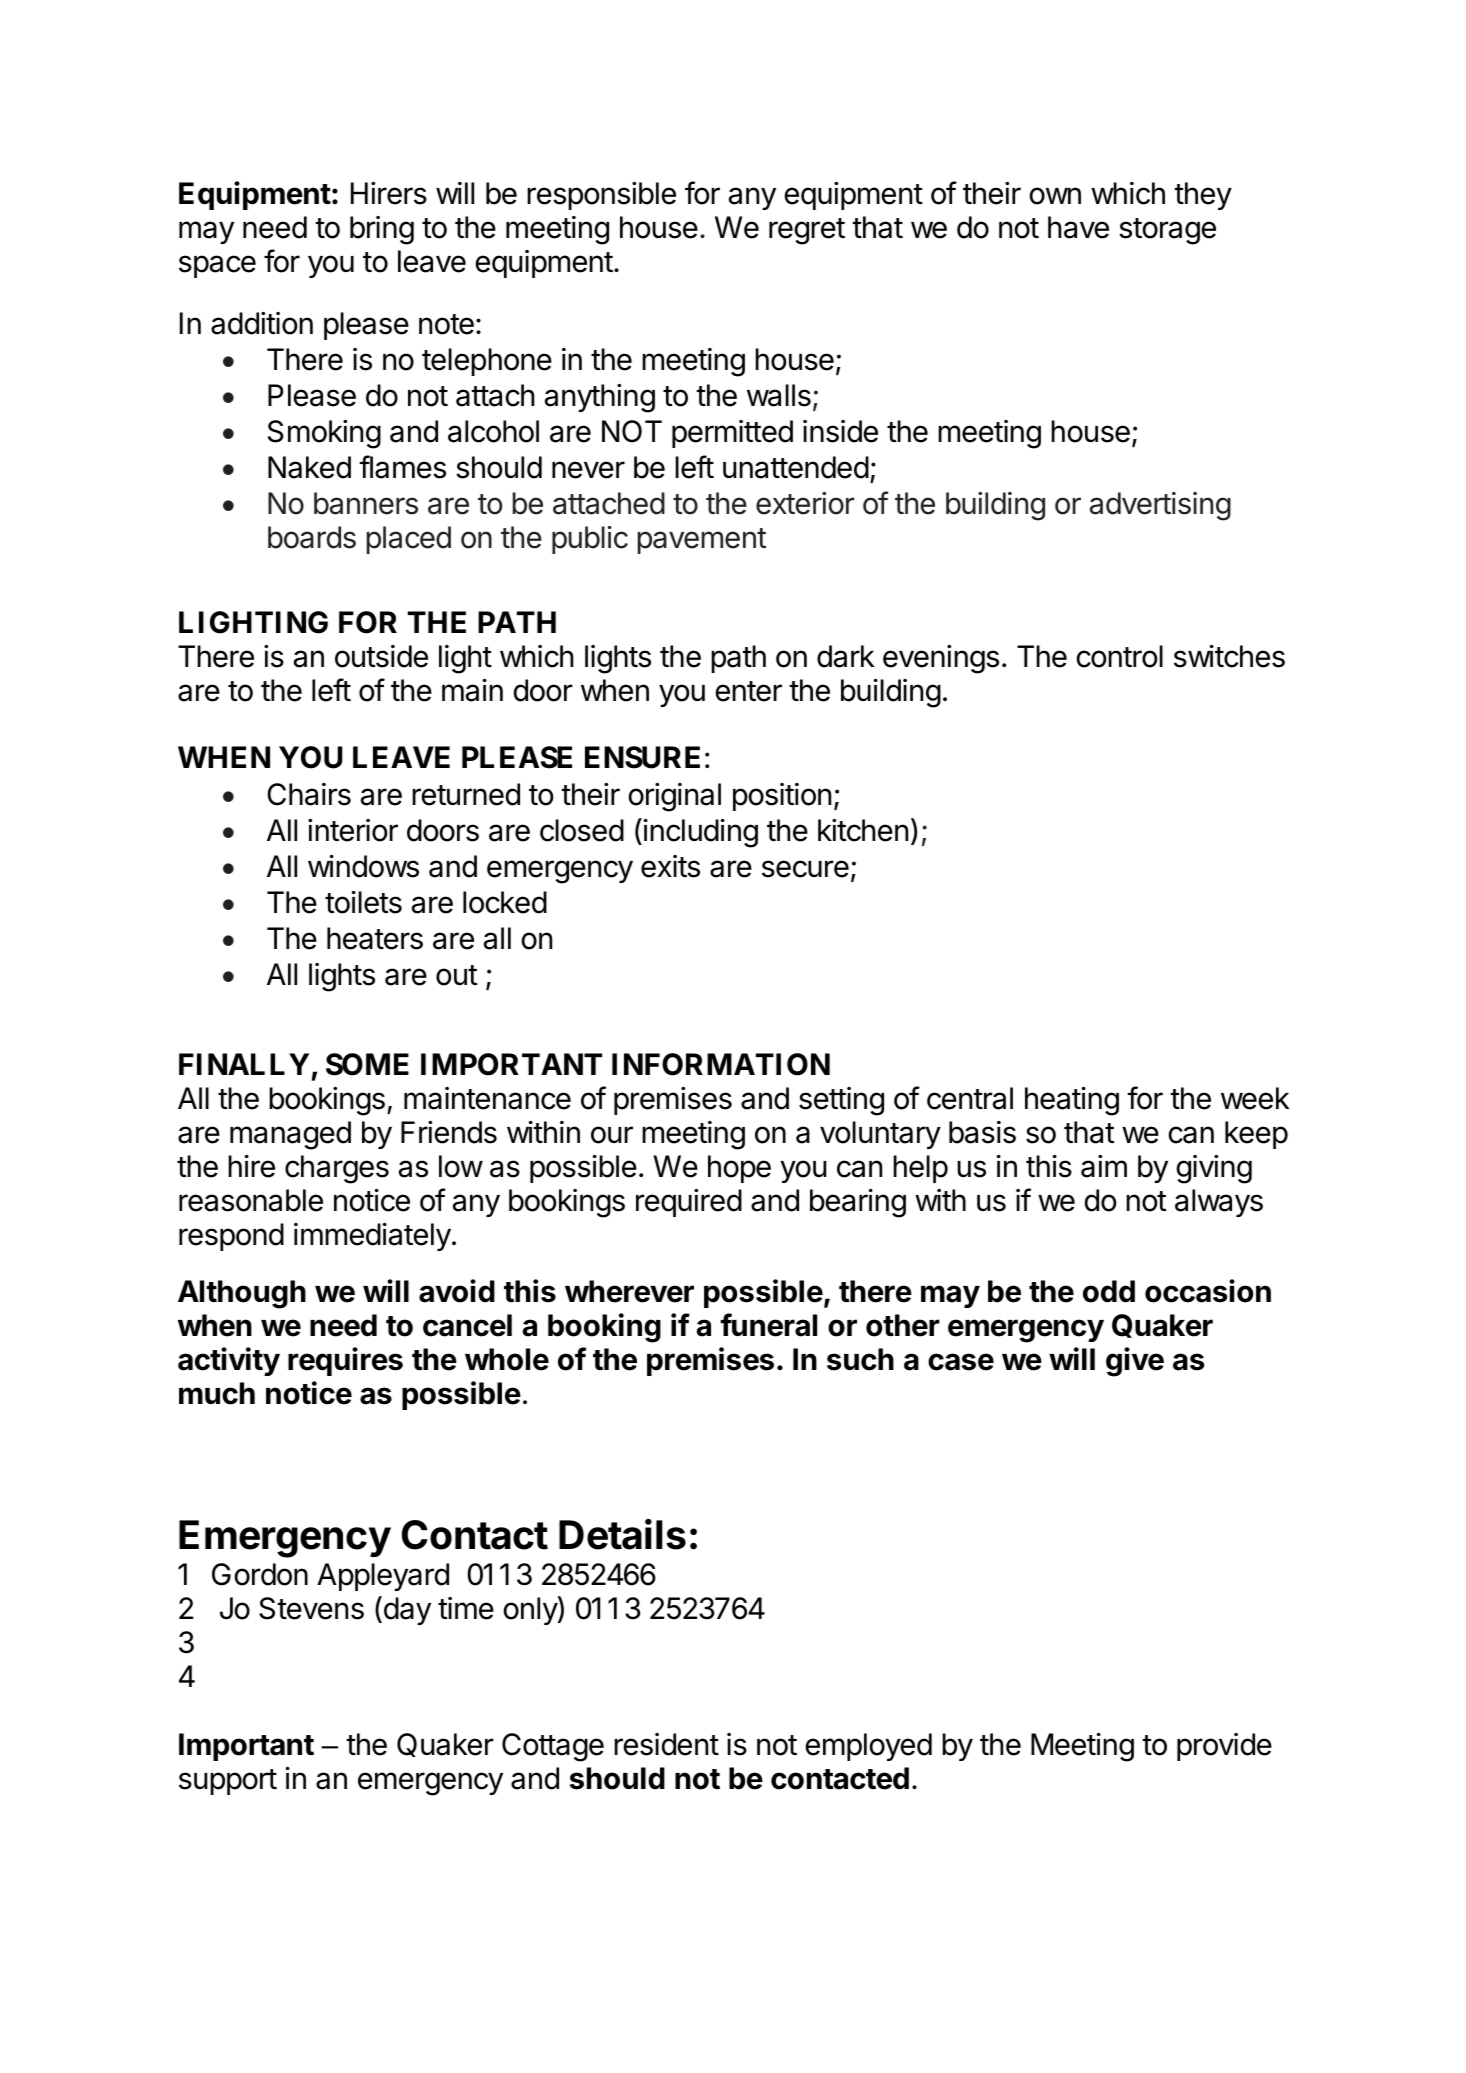 The height and width of the screenshot is (2073, 1466). I want to click on resident, so click(666, 1744).
